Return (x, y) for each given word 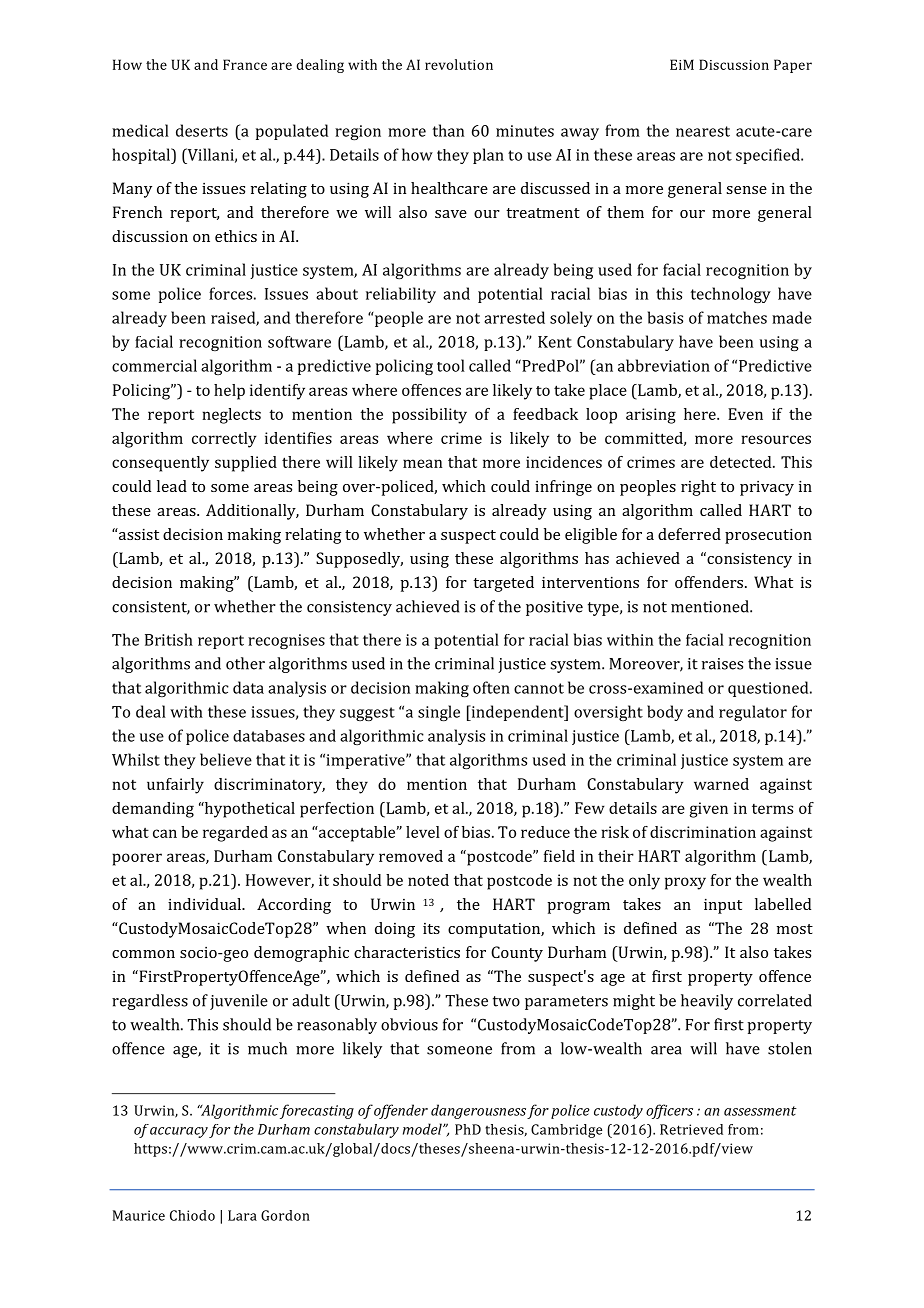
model (423, 1129)
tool (451, 365)
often (491, 687)
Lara (242, 1215)
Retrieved (691, 1129)
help (229, 392)
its (431, 928)
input (723, 906)
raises (722, 664)
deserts (202, 130)
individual (205, 904)
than (448, 130)
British (169, 639)
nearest (703, 131)
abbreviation (664, 365)
